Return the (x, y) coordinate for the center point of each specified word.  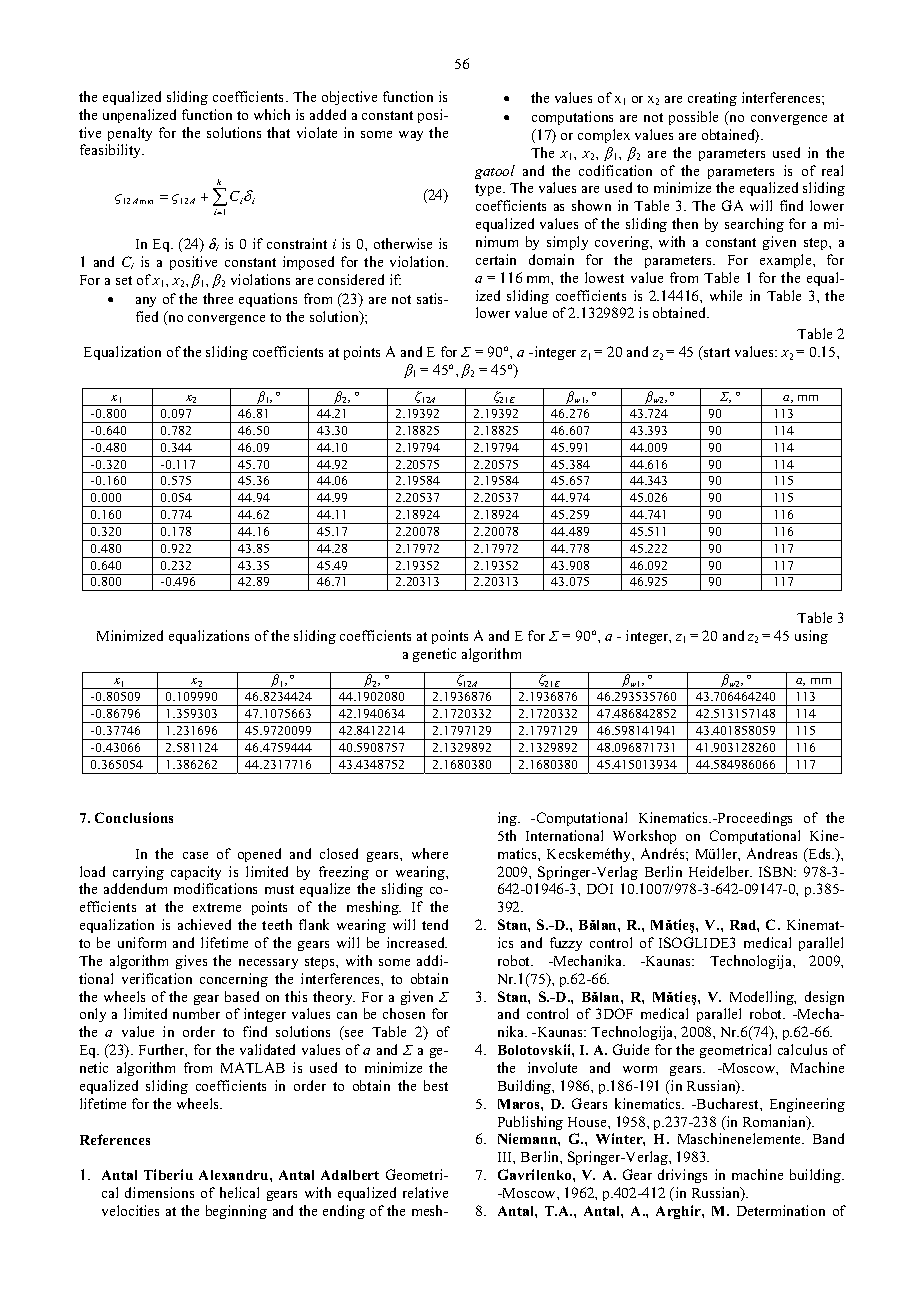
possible (693, 118)
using (811, 637)
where (430, 853)
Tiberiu (168, 1174)
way (411, 136)
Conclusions (134, 817)
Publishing (530, 1123)
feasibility (112, 151)
